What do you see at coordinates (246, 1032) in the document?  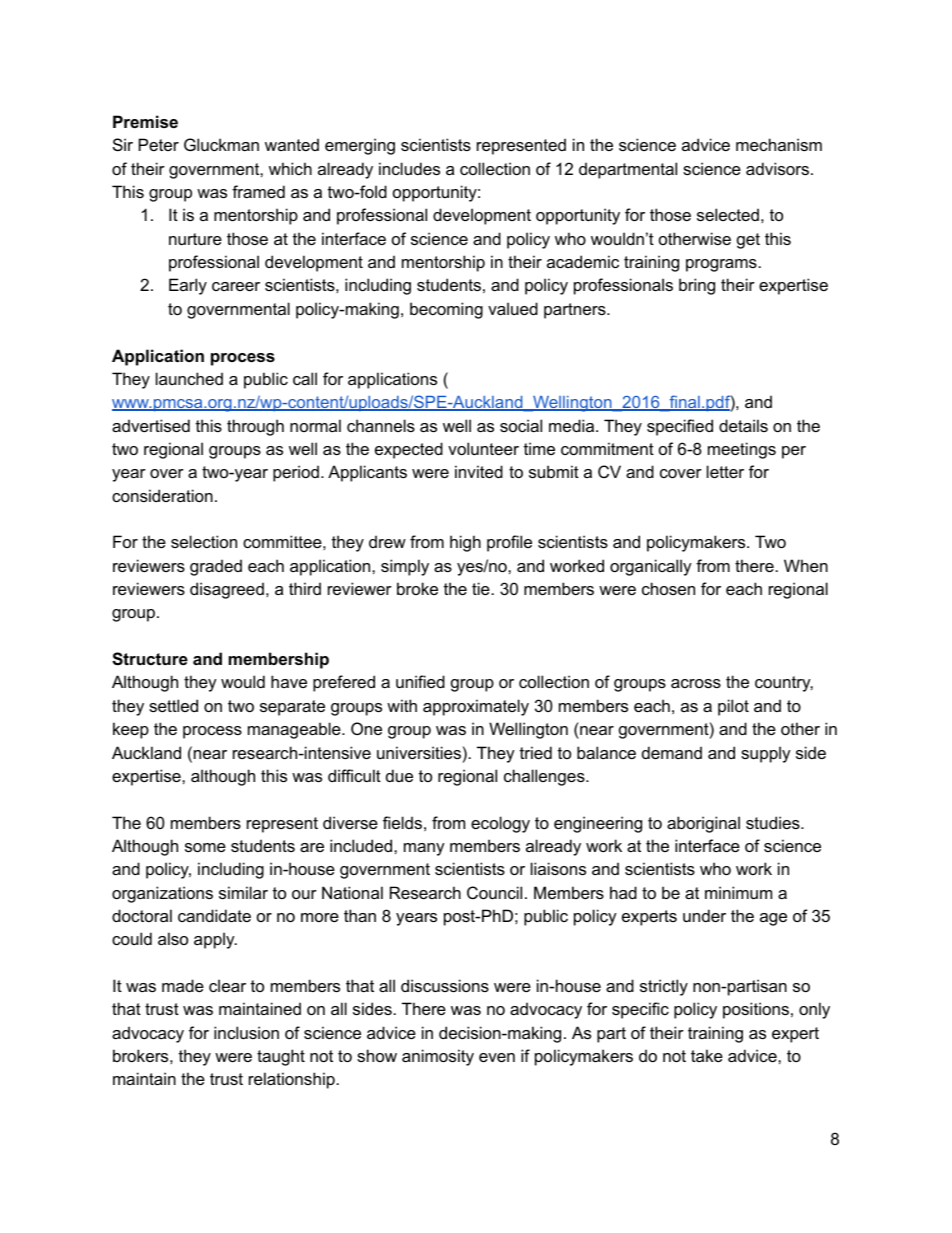 I see `inclusion` at bounding box center [246, 1032].
